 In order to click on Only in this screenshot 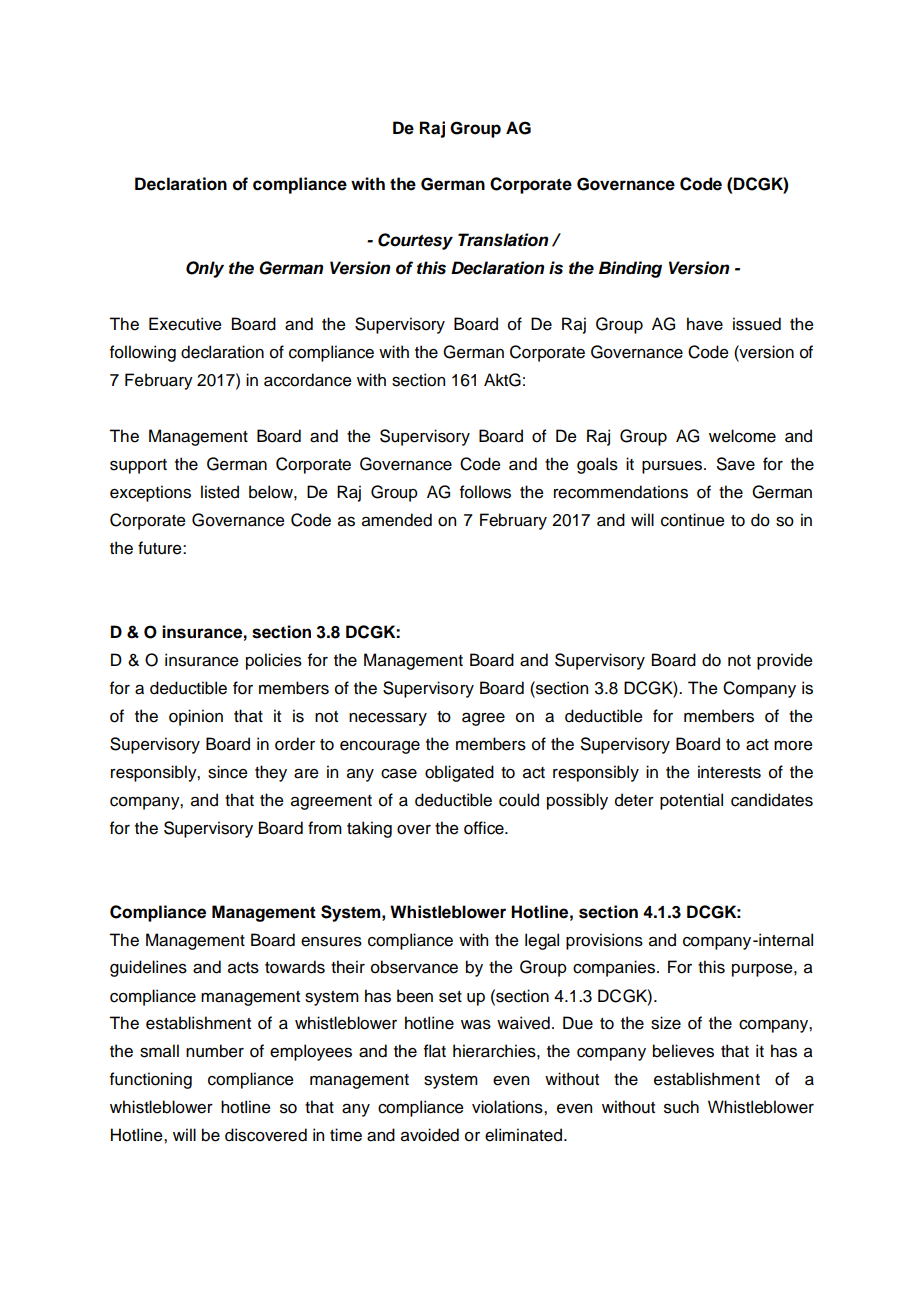, I will do `click(205, 269)`.
